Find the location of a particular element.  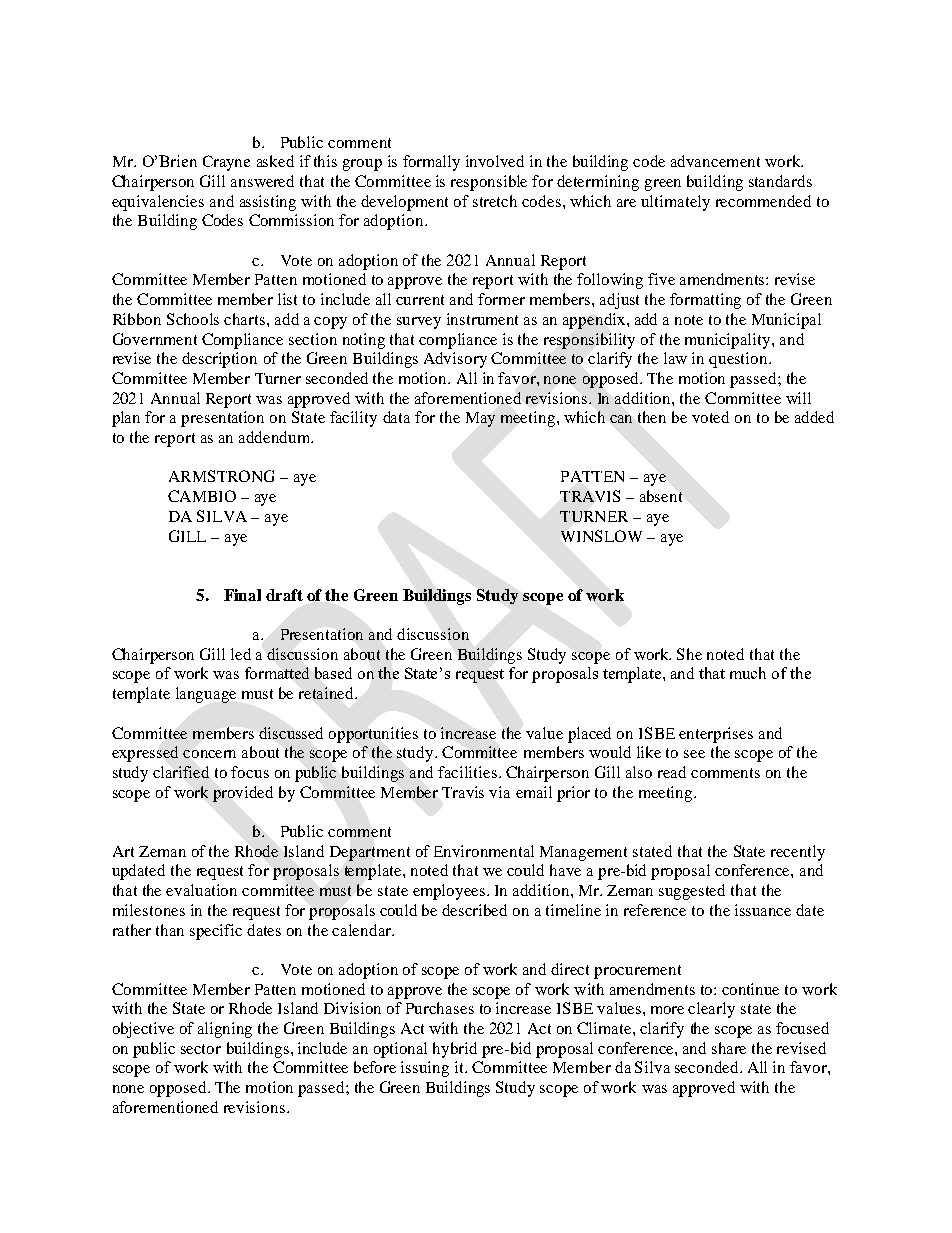

Environmental is located at coordinates (484, 851).
